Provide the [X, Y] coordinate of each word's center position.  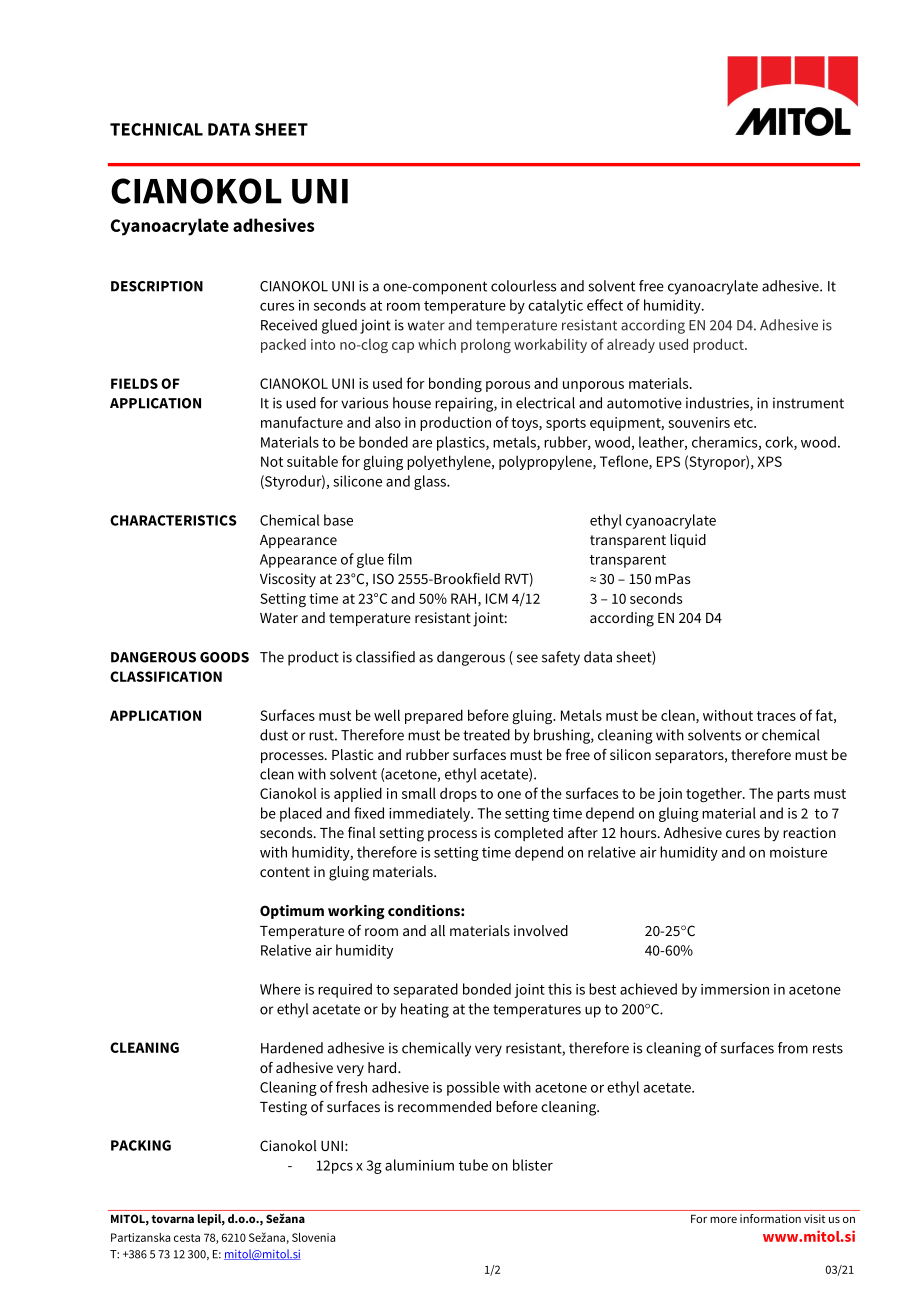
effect [605, 305]
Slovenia [313, 1237]
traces [776, 716]
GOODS [224, 657]
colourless [523, 286]
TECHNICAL [156, 129]
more [723, 1220]
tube [473, 1165]
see [527, 658]
